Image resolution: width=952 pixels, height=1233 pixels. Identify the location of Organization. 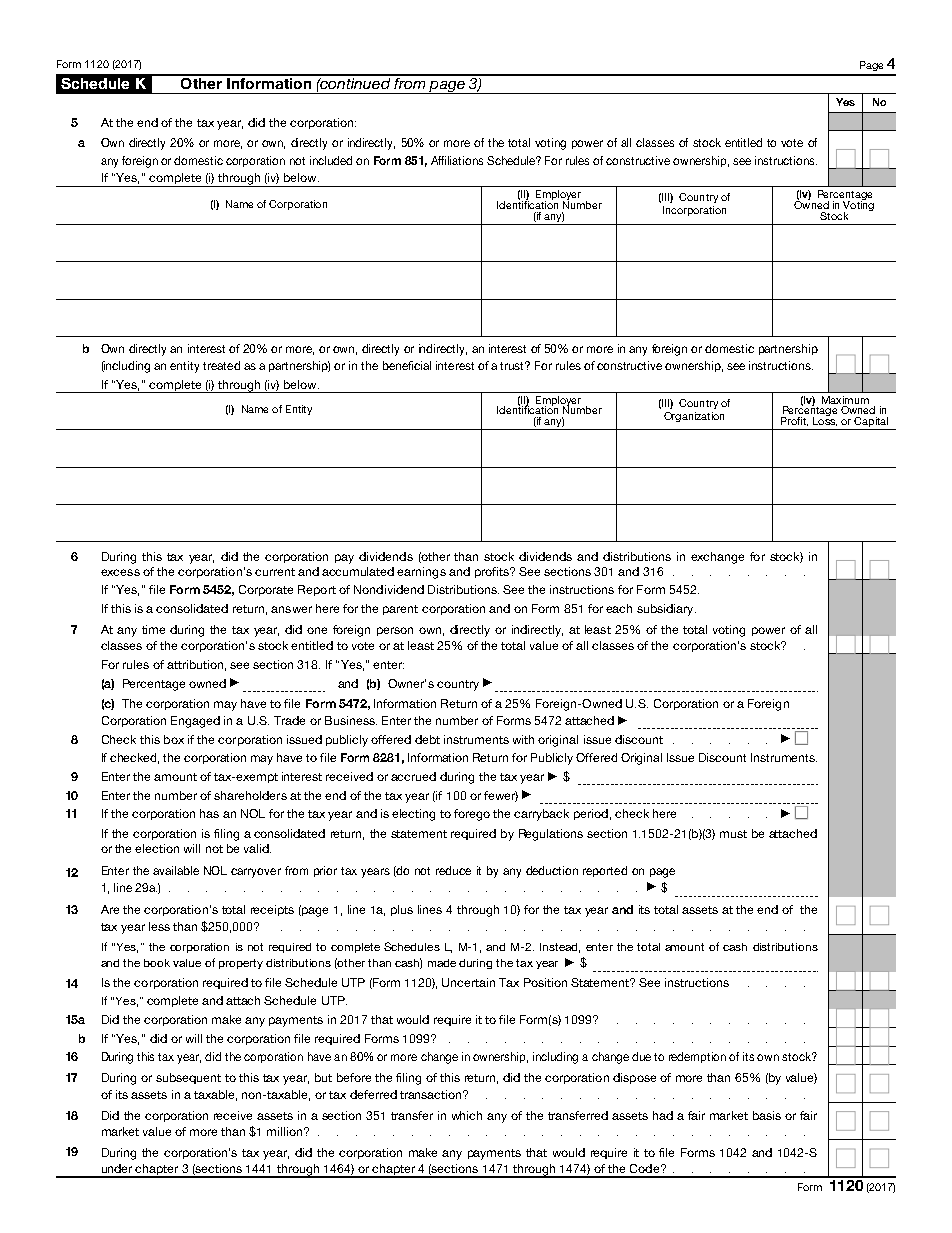
(694, 417).
